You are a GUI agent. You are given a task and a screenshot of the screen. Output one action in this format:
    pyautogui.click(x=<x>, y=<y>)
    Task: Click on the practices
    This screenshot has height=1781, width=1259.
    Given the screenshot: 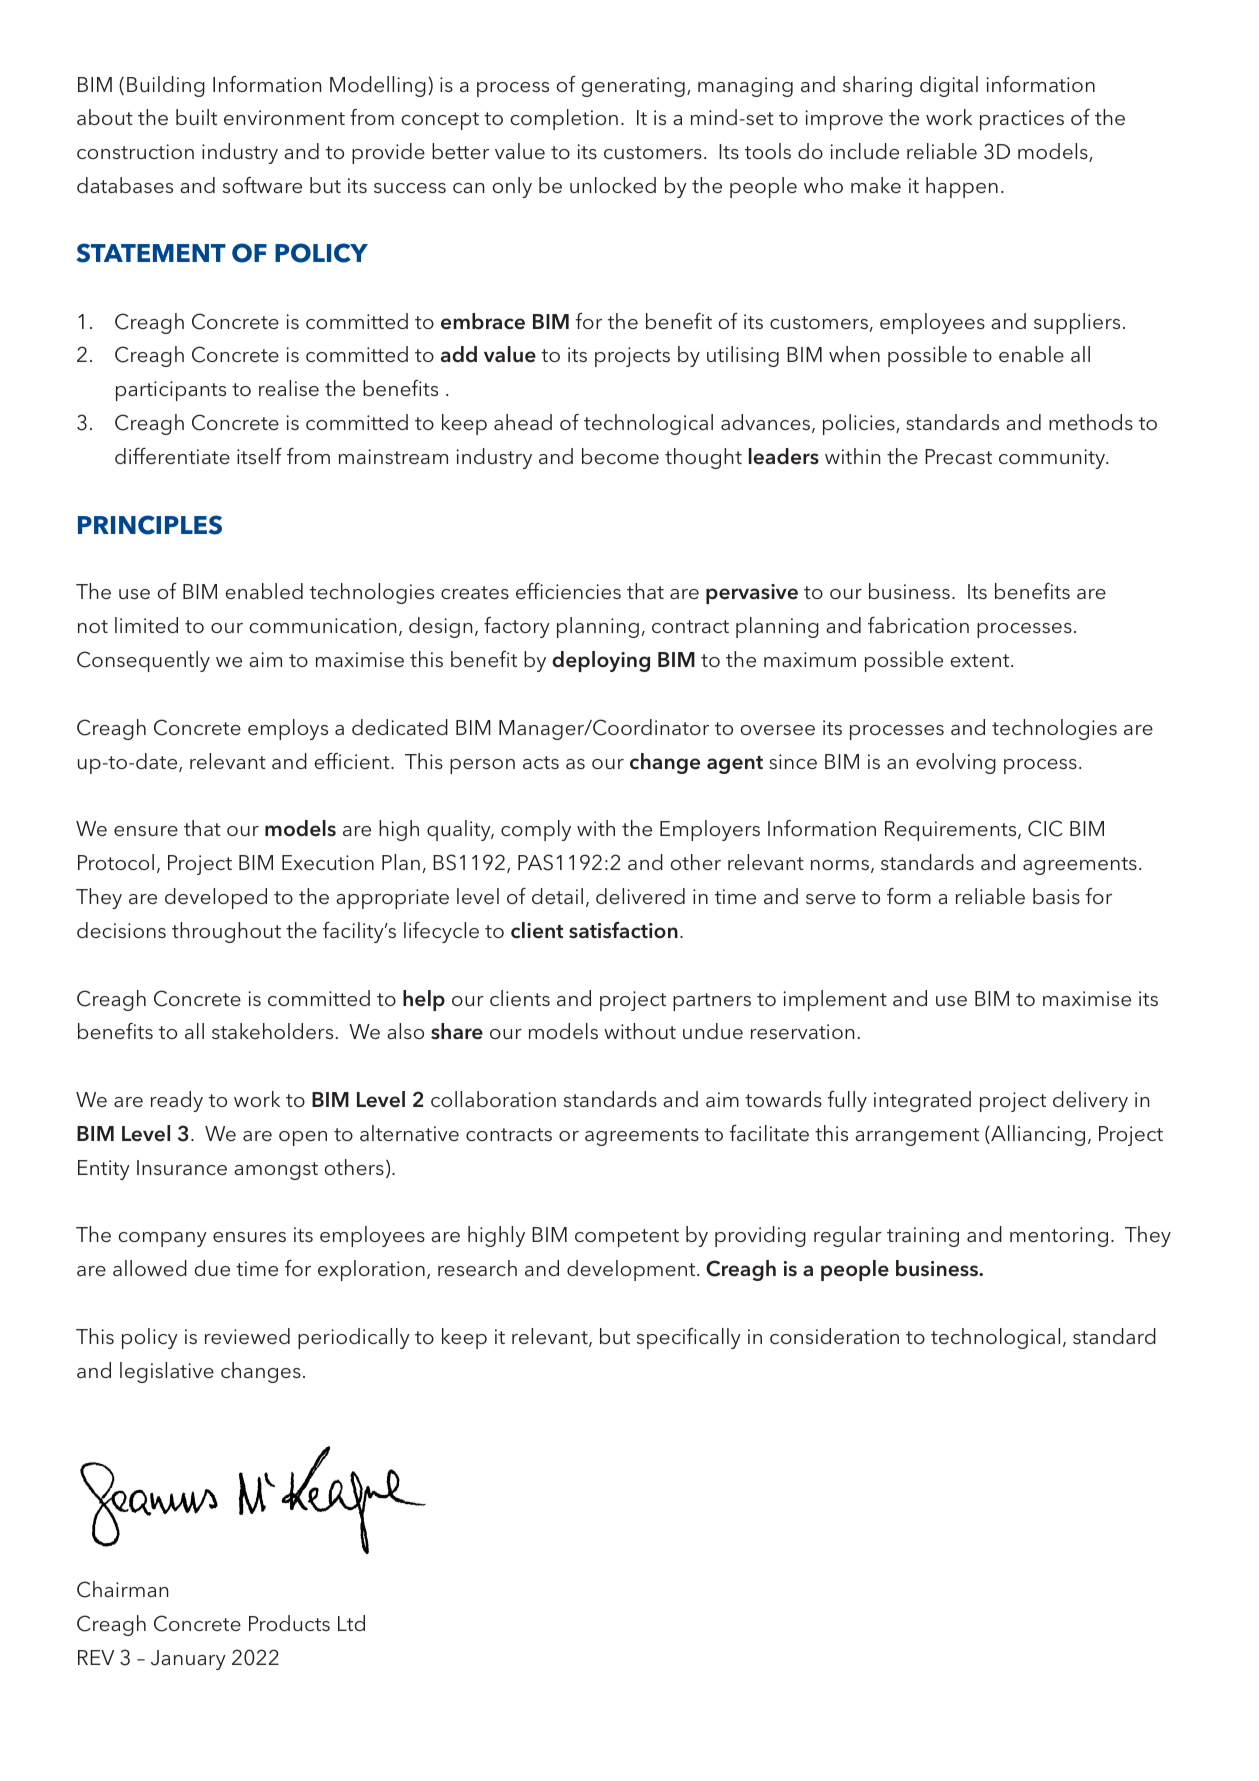 What is the action you would take?
    pyautogui.click(x=1022, y=120)
